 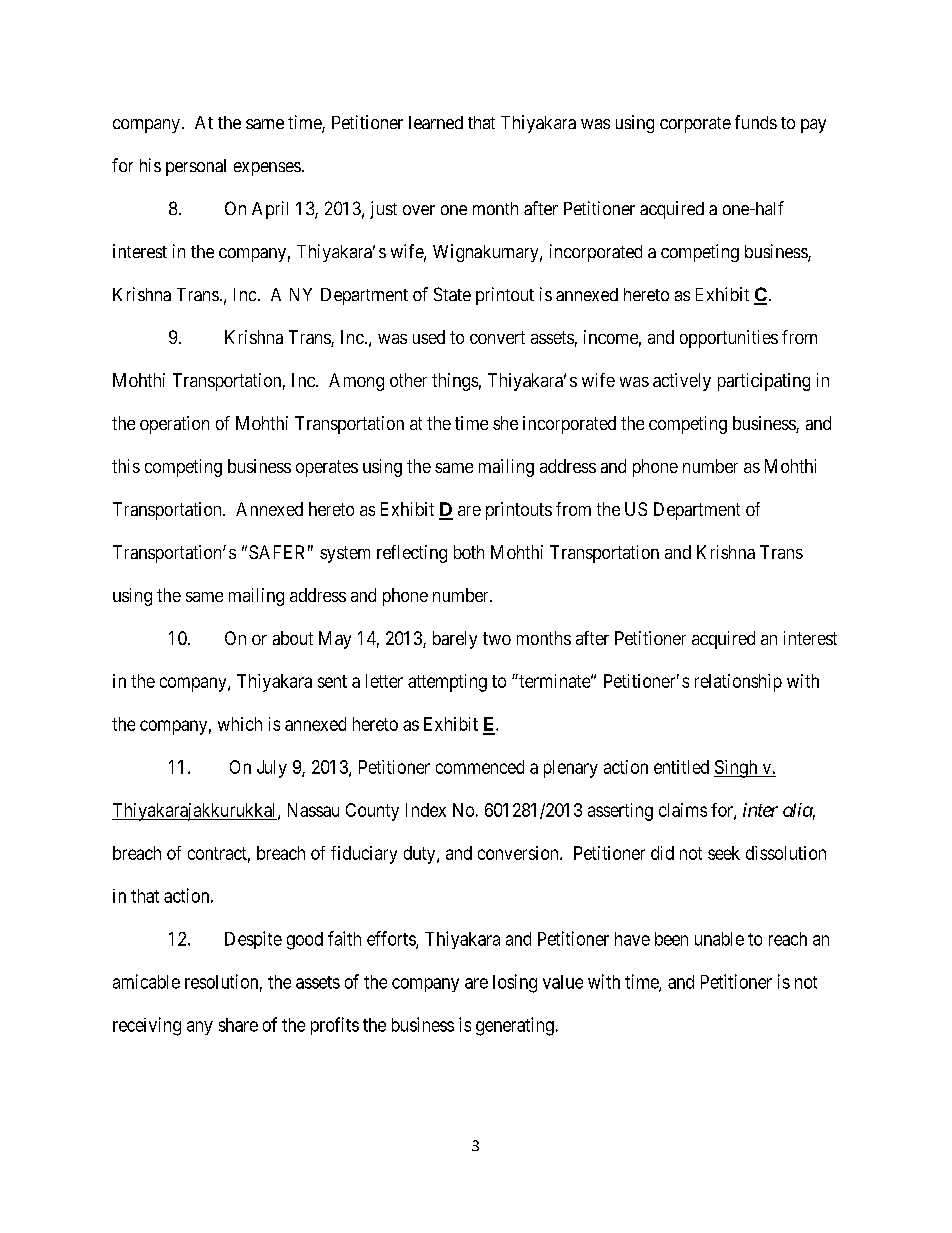 I want to click on about, so click(x=293, y=638).
